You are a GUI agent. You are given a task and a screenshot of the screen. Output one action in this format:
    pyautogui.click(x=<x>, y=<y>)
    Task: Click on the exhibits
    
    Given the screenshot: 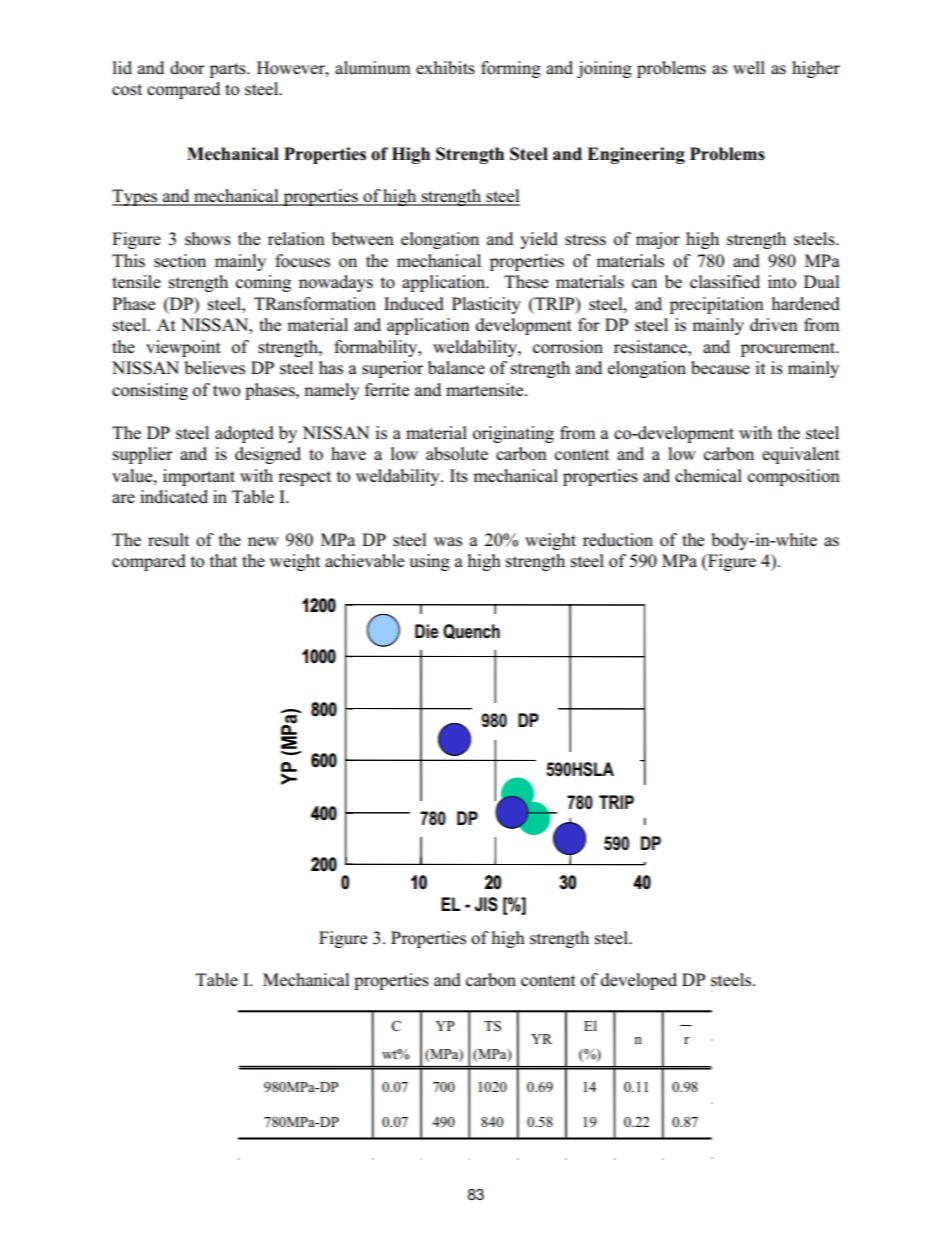 What is the action you would take?
    pyautogui.click(x=445, y=68)
